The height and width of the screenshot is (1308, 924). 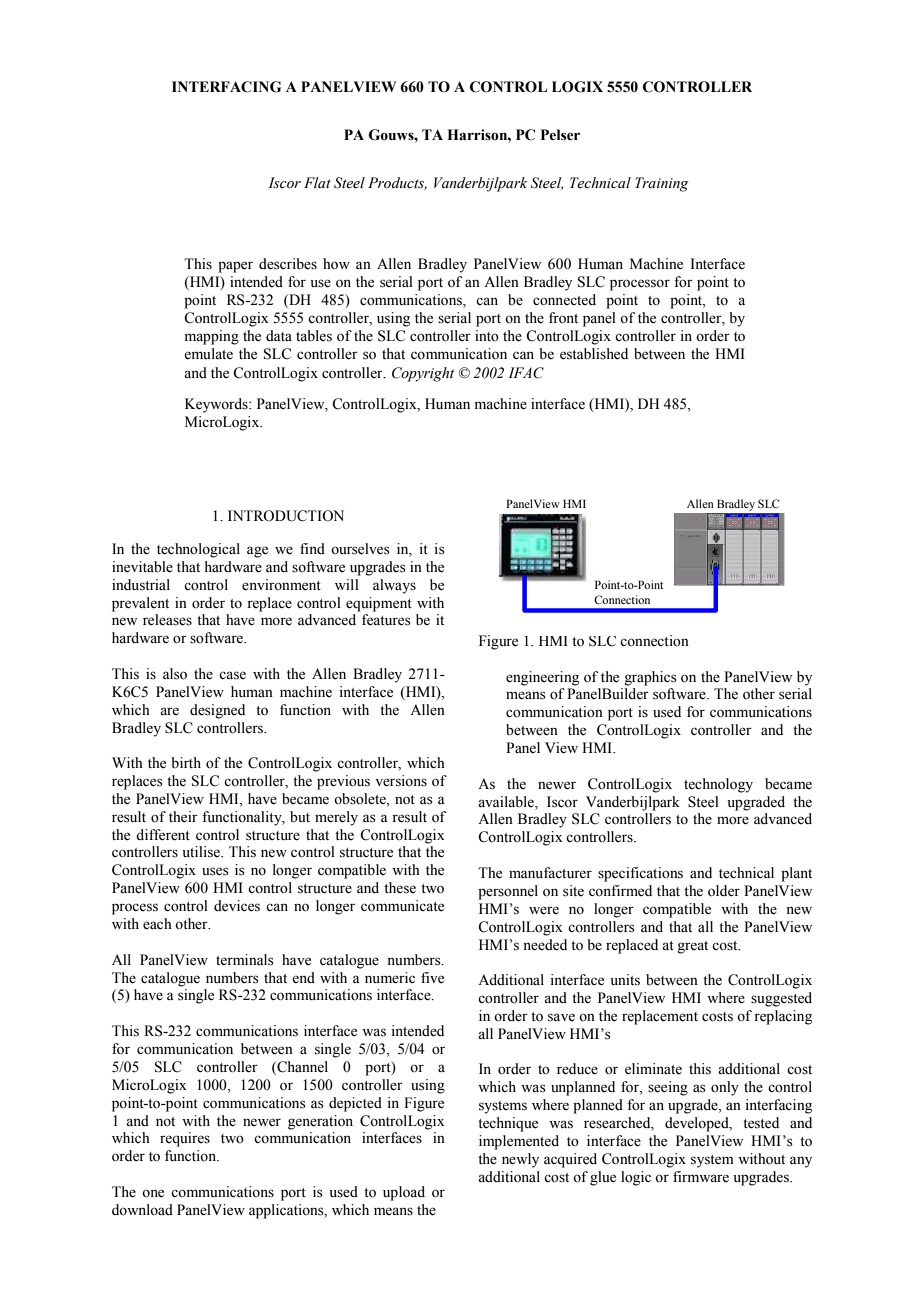 What do you see at coordinates (217, 711) in the screenshot?
I see `designed` at bounding box center [217, 711].
